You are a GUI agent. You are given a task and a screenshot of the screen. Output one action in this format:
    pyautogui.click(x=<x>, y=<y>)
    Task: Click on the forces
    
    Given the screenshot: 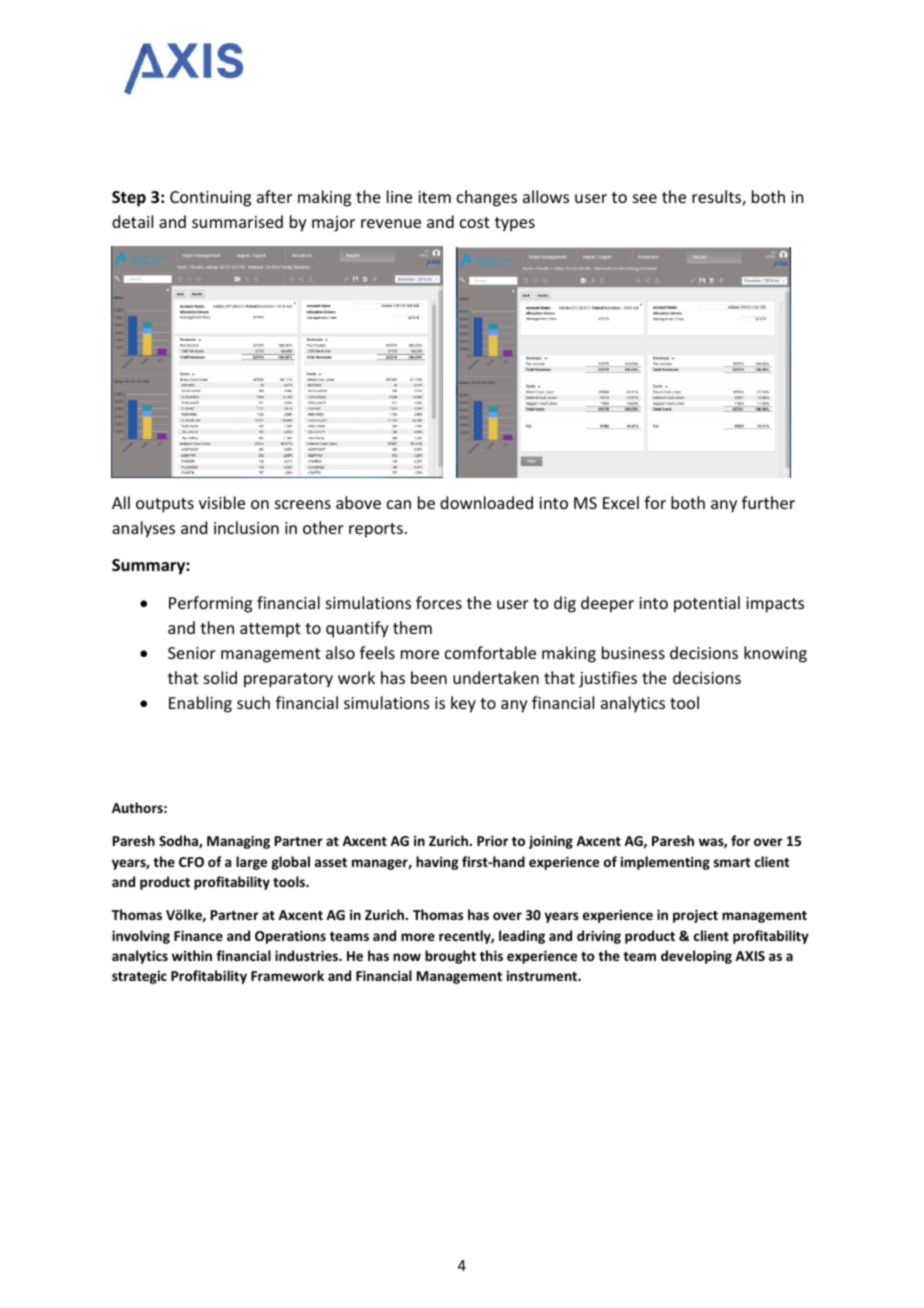 What is the action you would take?
    pyautogui.click(x=439, y=602)
